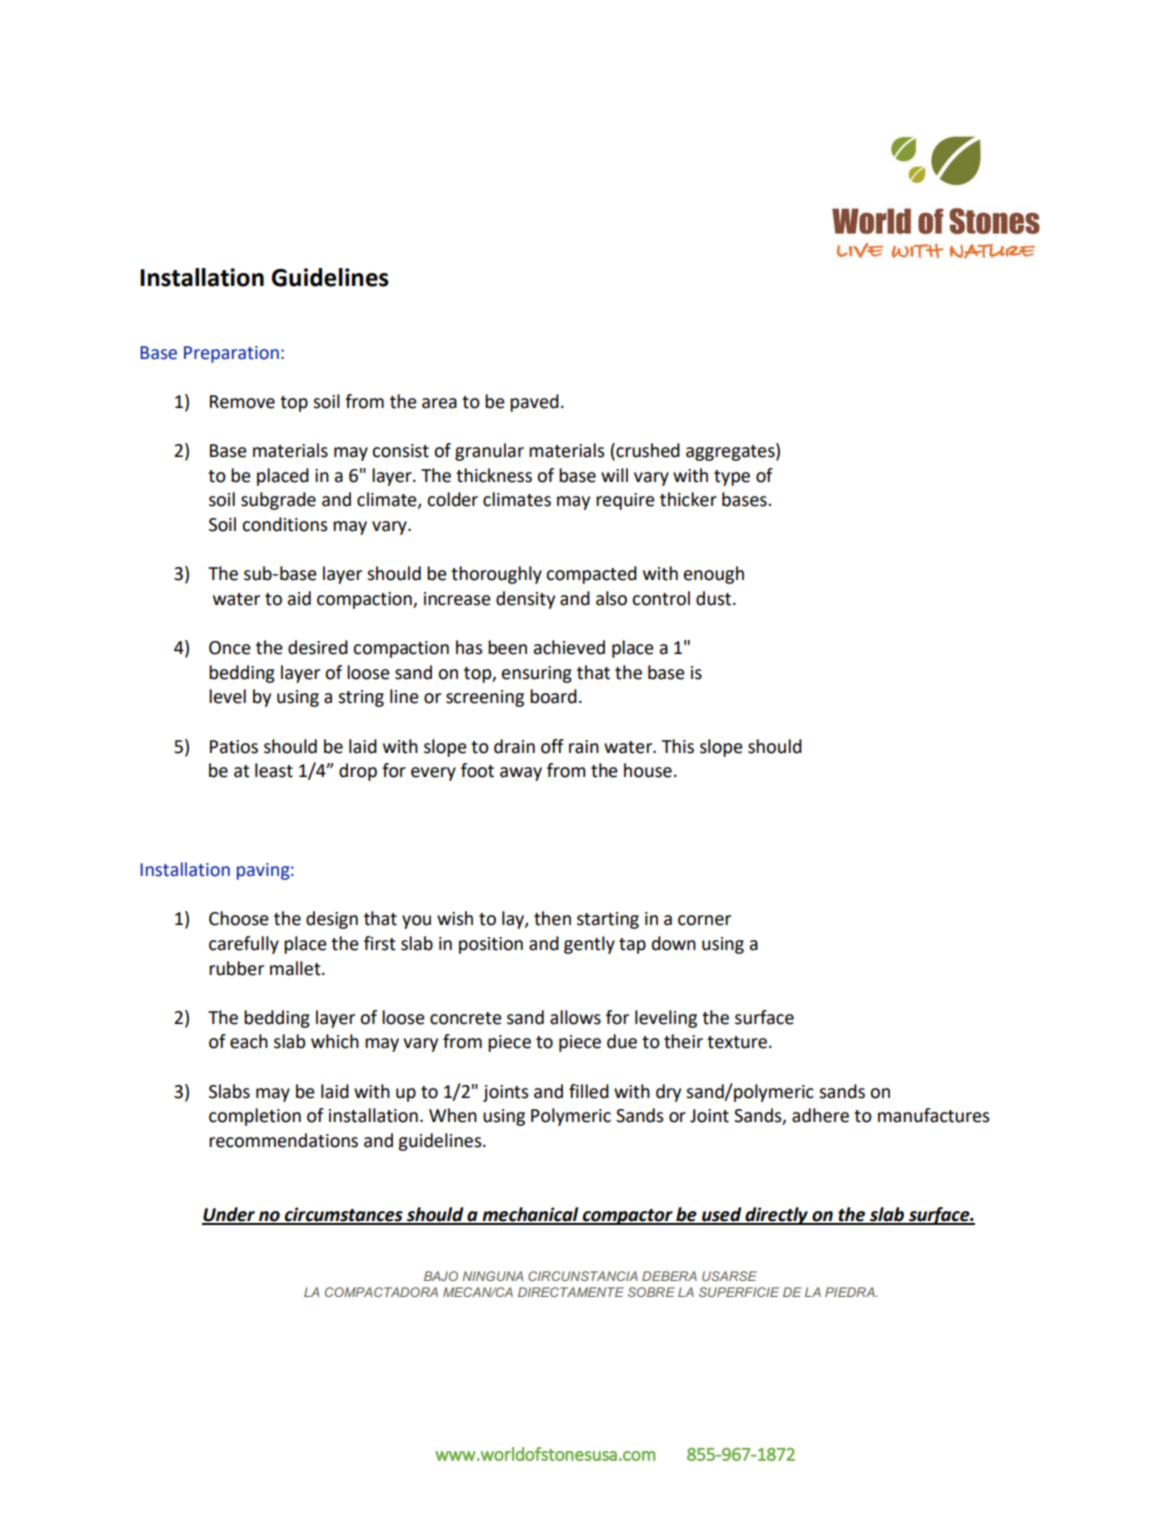 The width and height of the screenshot is (1176, 1522). I want to click on SOBRE, so click(651, 1292).
